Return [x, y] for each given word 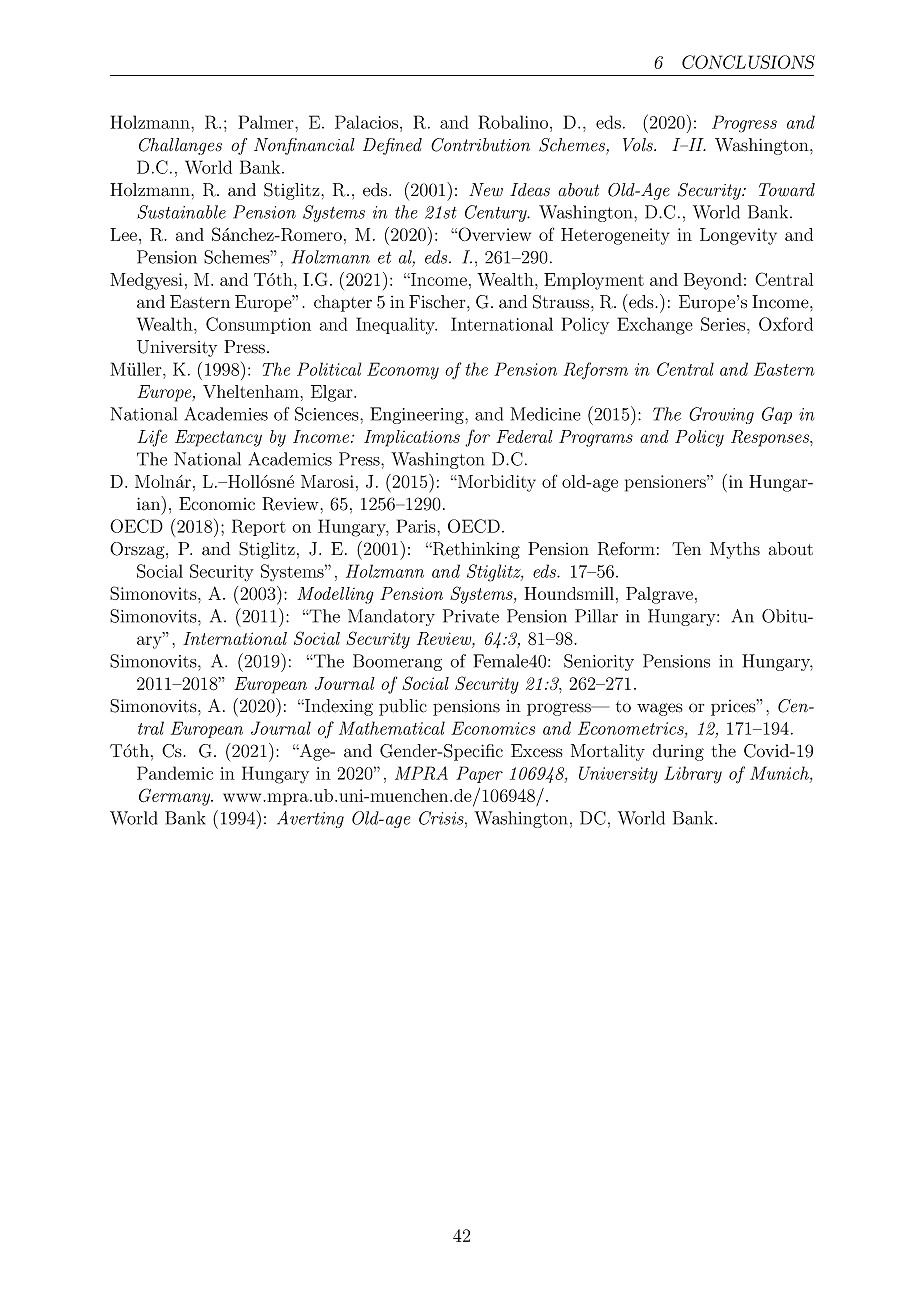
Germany [176, 797]
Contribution [480, 145]
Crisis [442, 818]
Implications [412, 438]
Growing [721, 415]
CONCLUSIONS [748, 62]
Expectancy [218, 438]
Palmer [267, 122]
